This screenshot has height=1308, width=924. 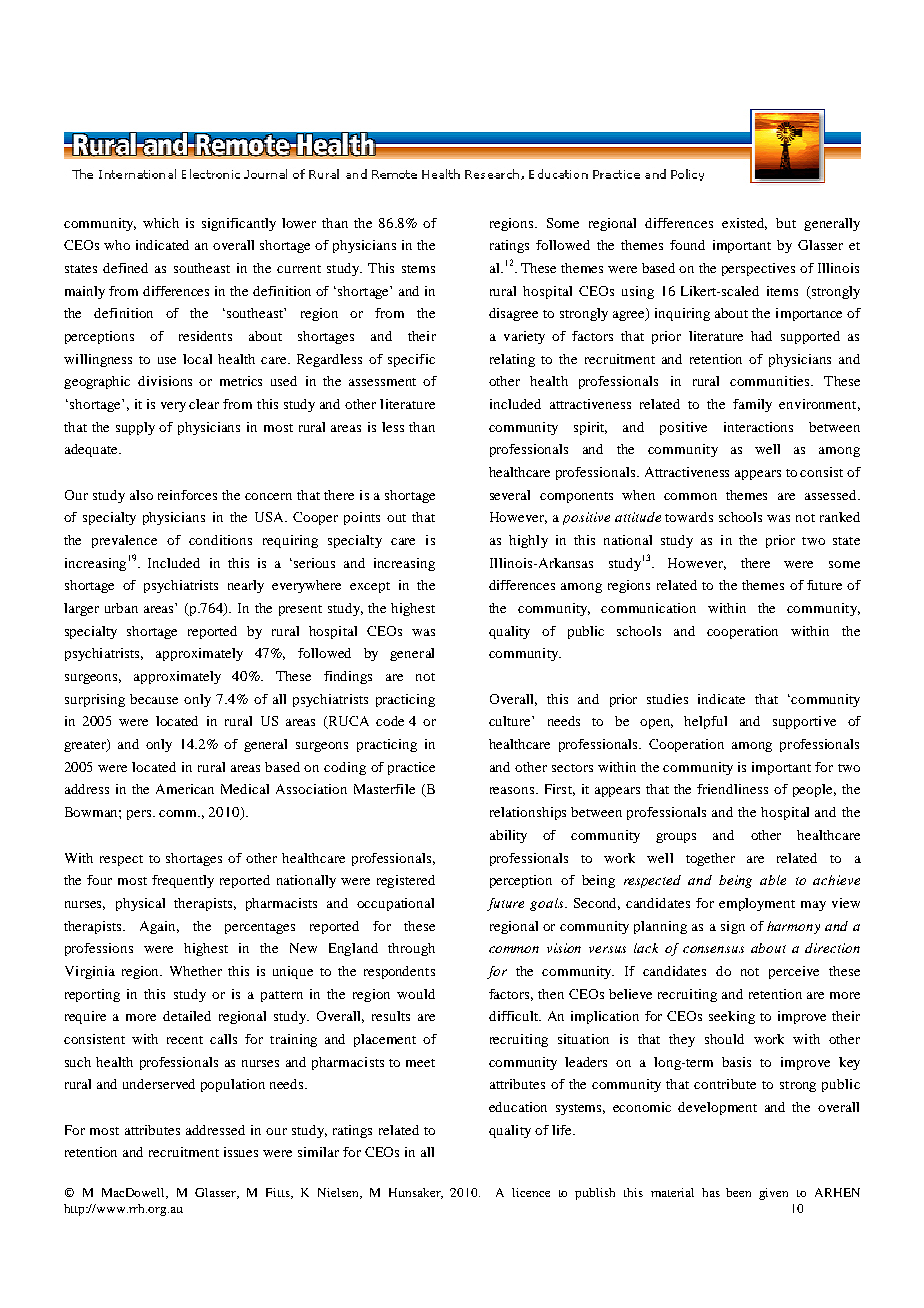 What do you see at coordinates (524, 337) in the screenshot?
I see `variety` at bounding box center [524, 337].
